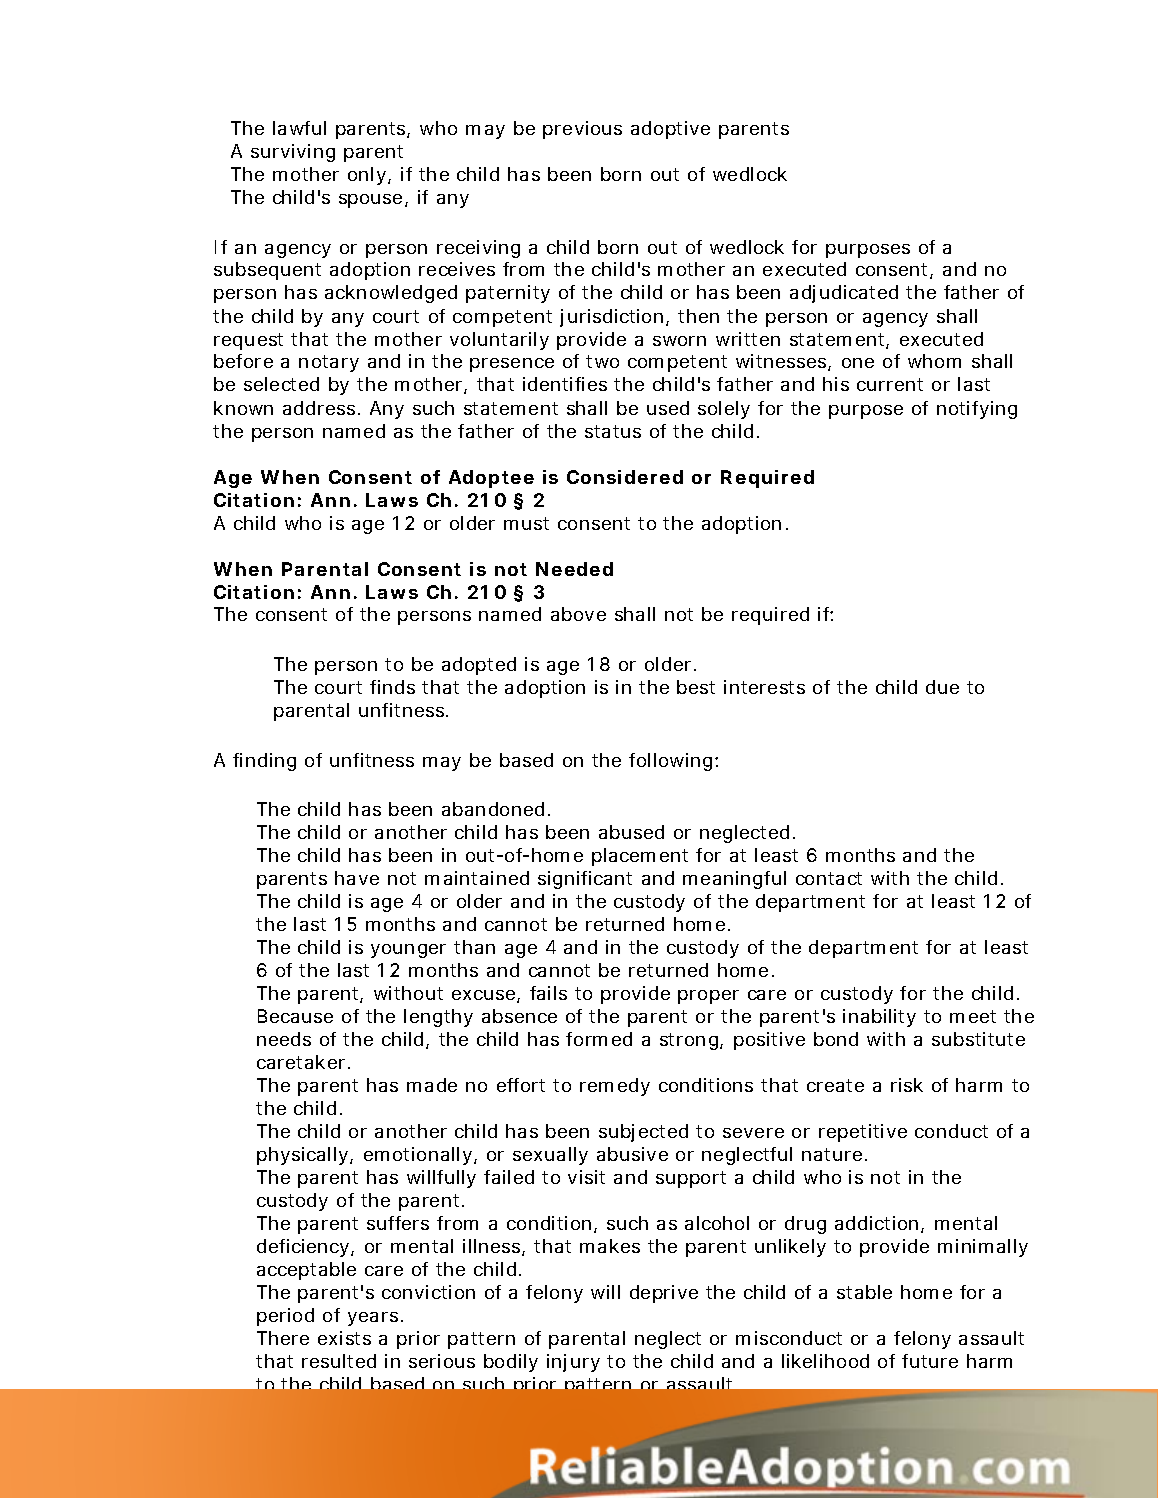 Image resolution: width=1158 pixels, height=1498 pixels. I want to click on Needed, so click(574, 569).
